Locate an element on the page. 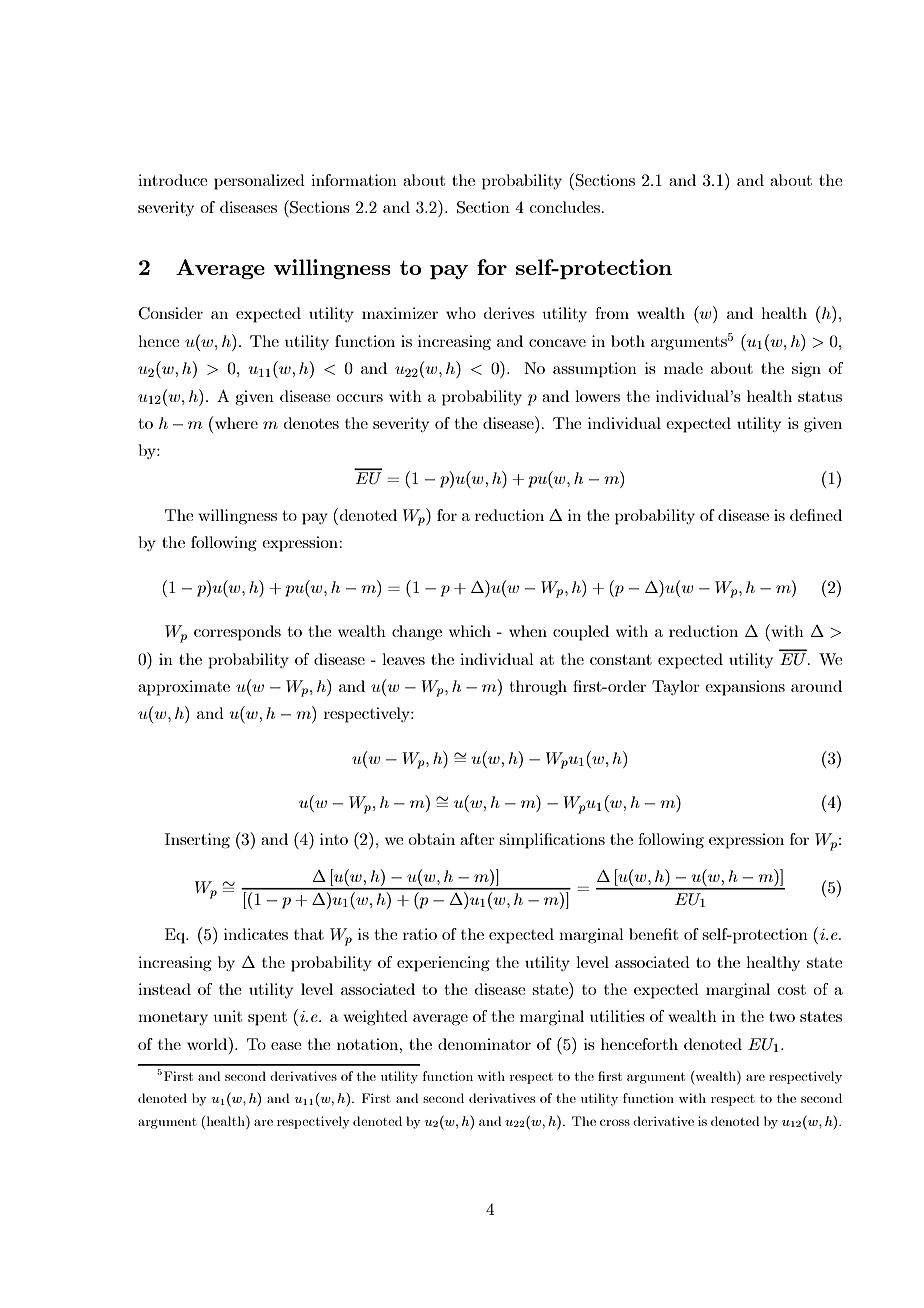 The width and height of the image is (924, 1308). world is located at coordinates (208, 1043).
